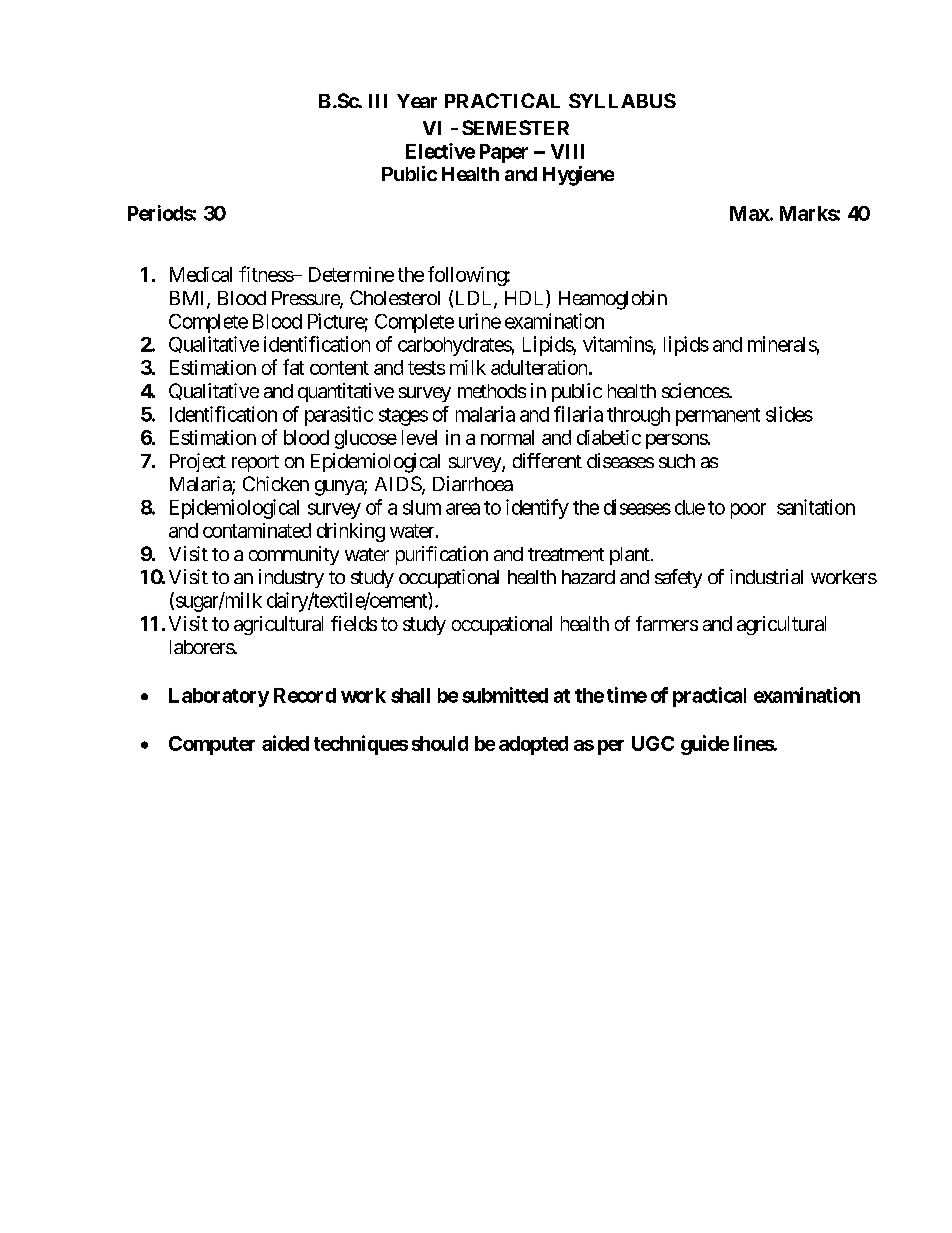 Image resolution: width=952 pixels, height=1233 pixels. I want to click on permanent, so click(718, 417).
